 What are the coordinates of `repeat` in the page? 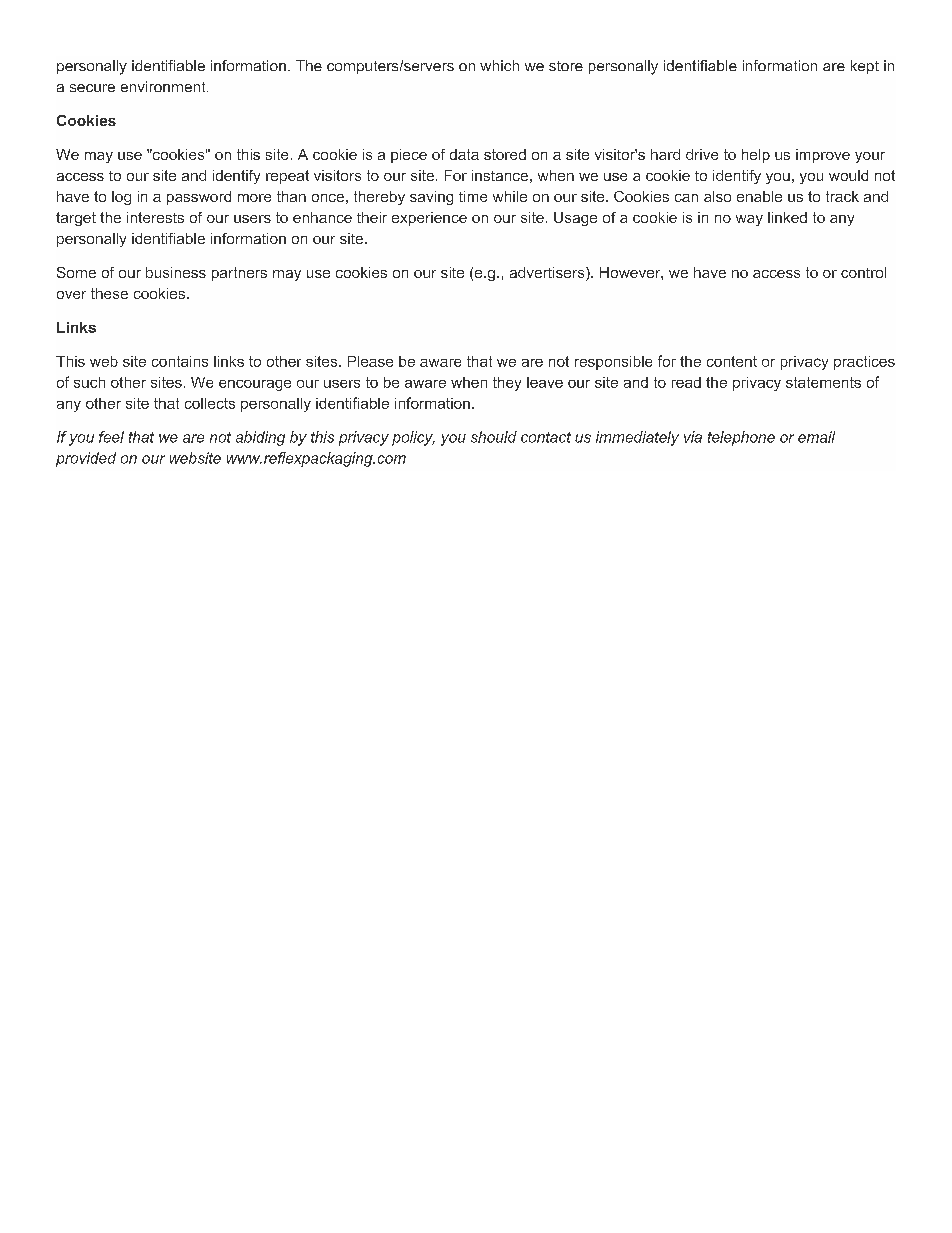 It's located at (287, 177).
